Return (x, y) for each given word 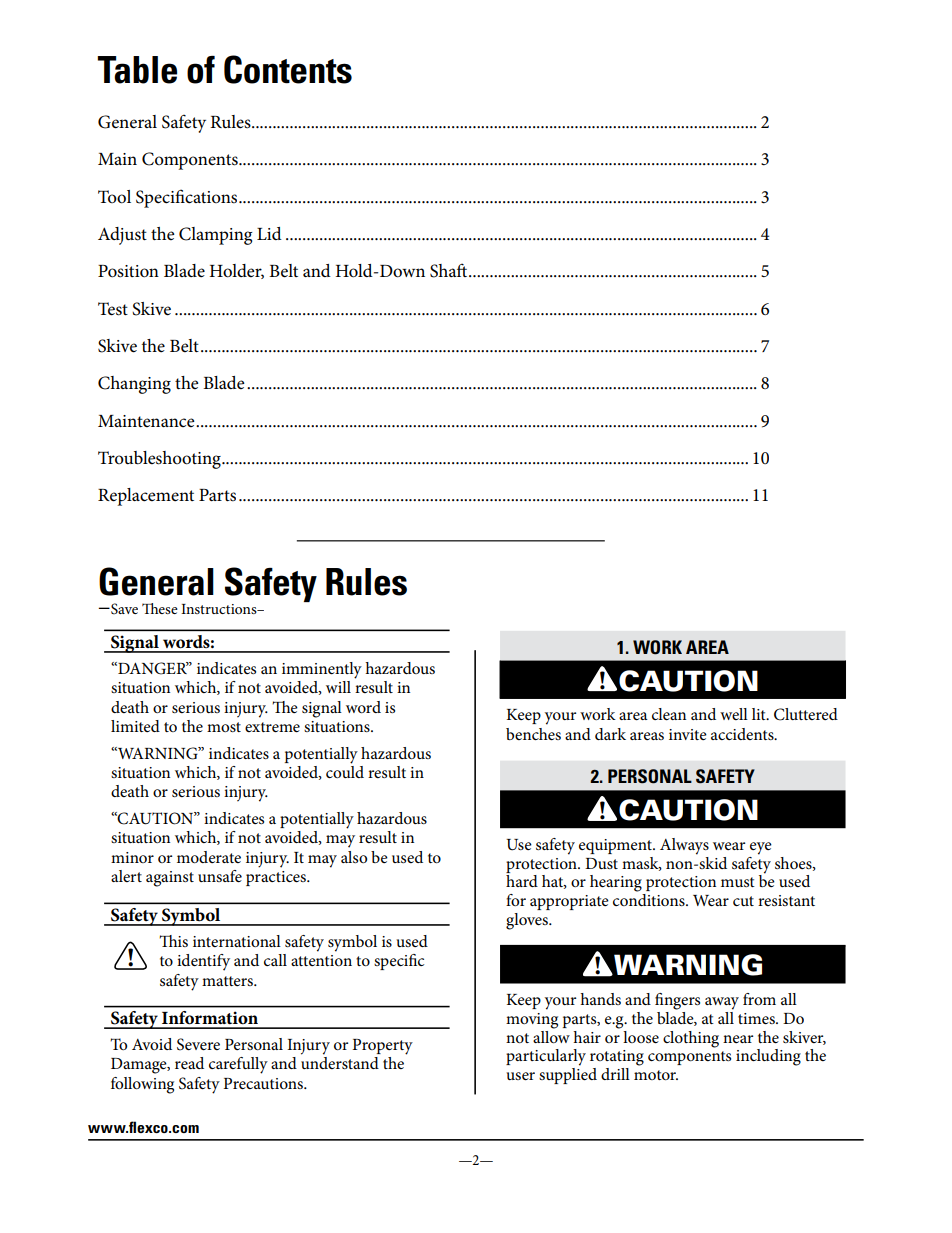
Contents (288, 69)
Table (137, 70)
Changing (134, 385)
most (224, 727)
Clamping (215, 236)
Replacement (146, 497)
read (189, 1063)
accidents (743, 734)
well (734, 714)
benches (533, 734)
